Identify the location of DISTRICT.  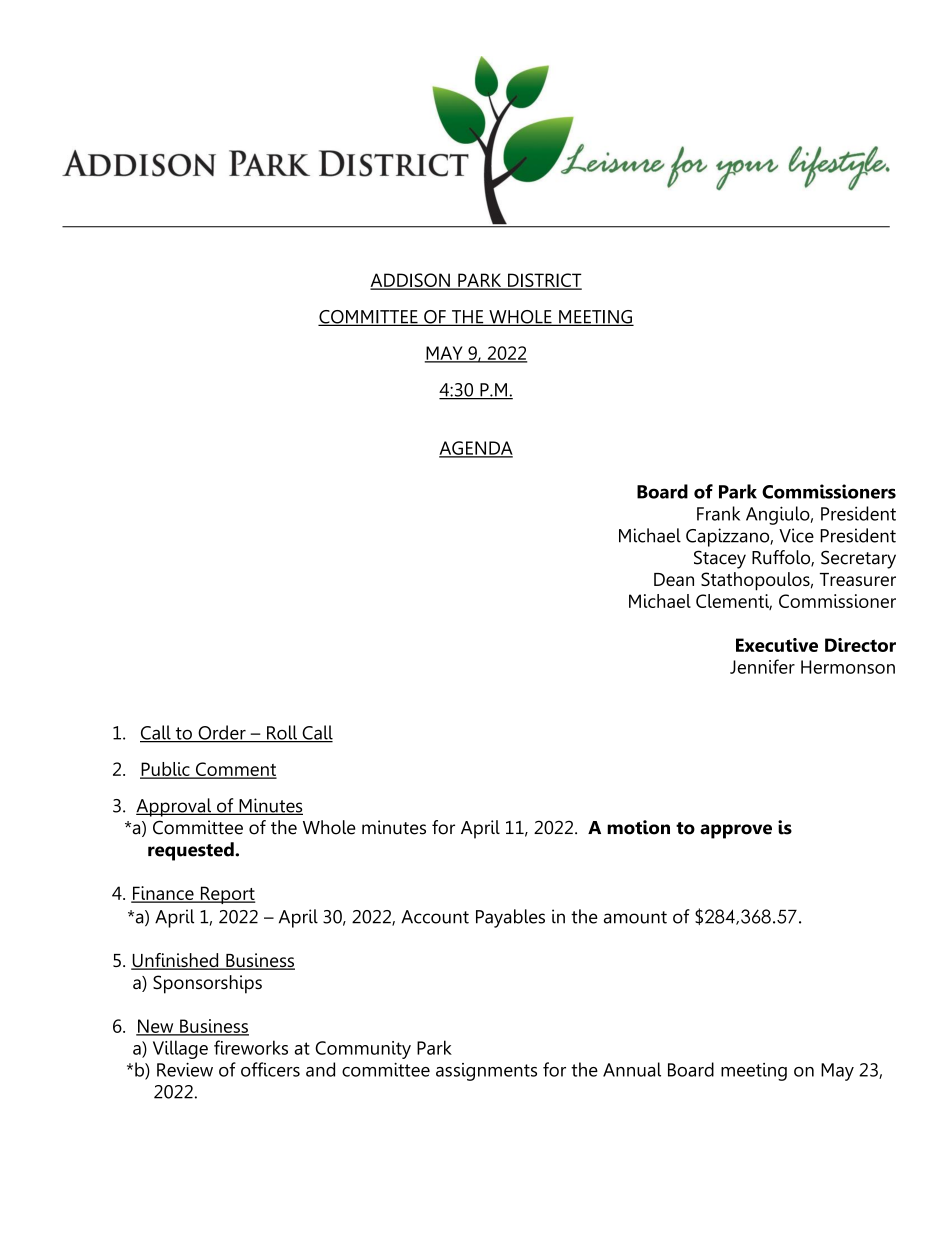
(544, 281).
